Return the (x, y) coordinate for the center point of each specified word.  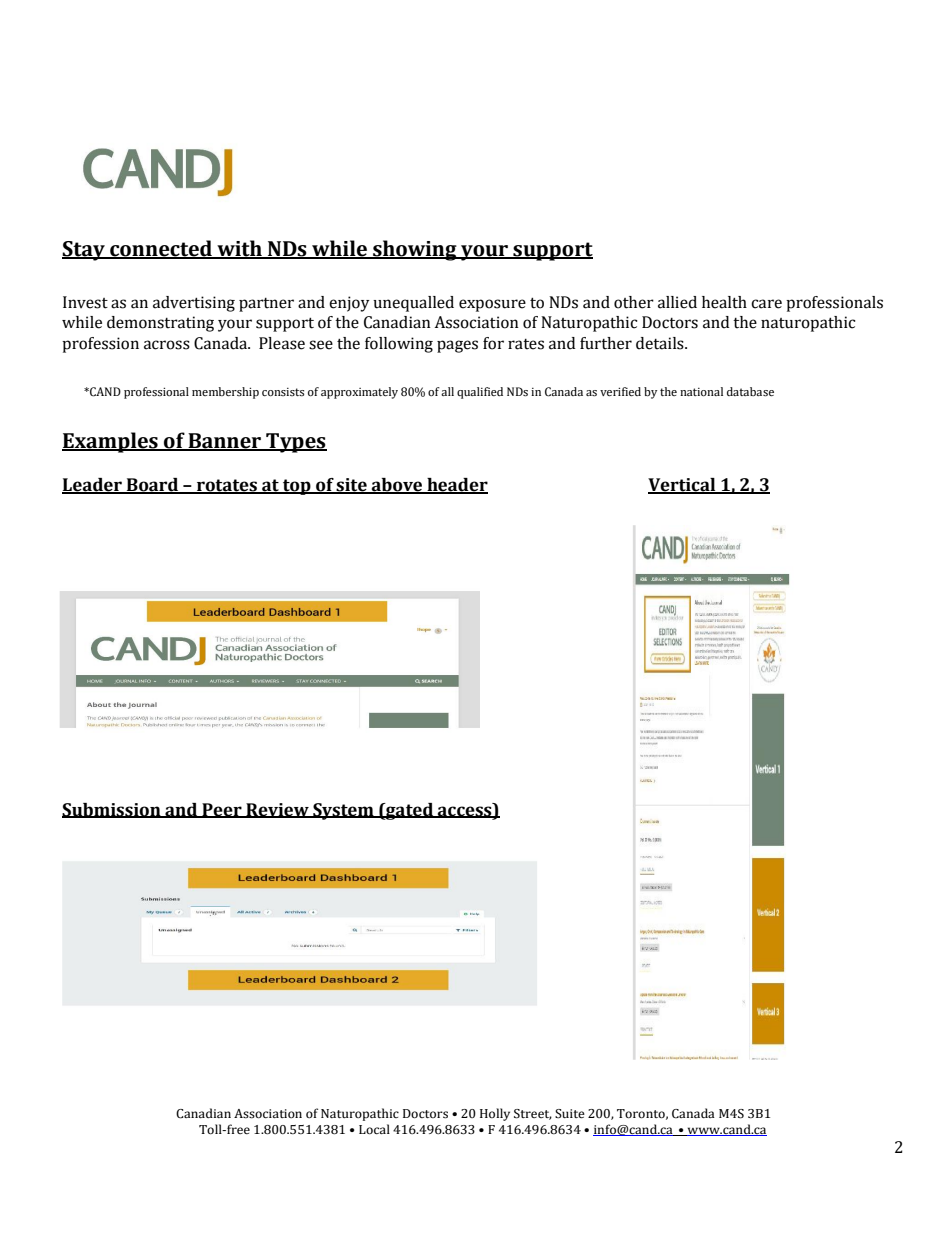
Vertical (683, 485)
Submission (112, 810)
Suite (570, 1114)
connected (161, 249)
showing (415, 250)
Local (374, 1129)
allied (677, 302)
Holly (495, 1114)
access (465, 812)
